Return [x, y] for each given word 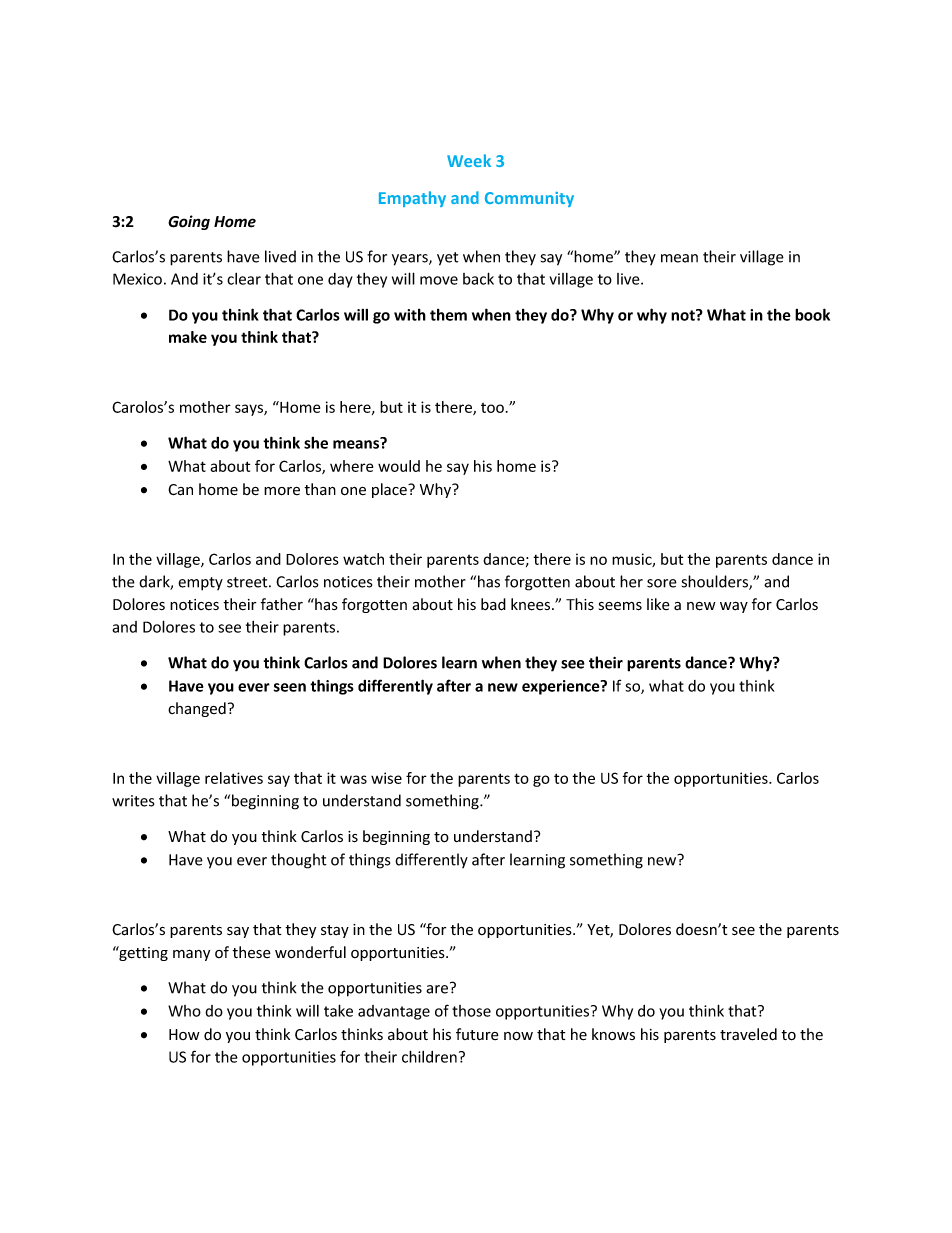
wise [386, 778]
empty [200, 584]
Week [469, 160]
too [492, 408]
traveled [748, 1034]
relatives [234, 778]
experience [562, 687]
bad [493, 604]
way [734, 607]
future [477, 1034]
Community [529, 199]
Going [189, 222]
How [184, 1034]
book [812, 314]
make [188, 337]
